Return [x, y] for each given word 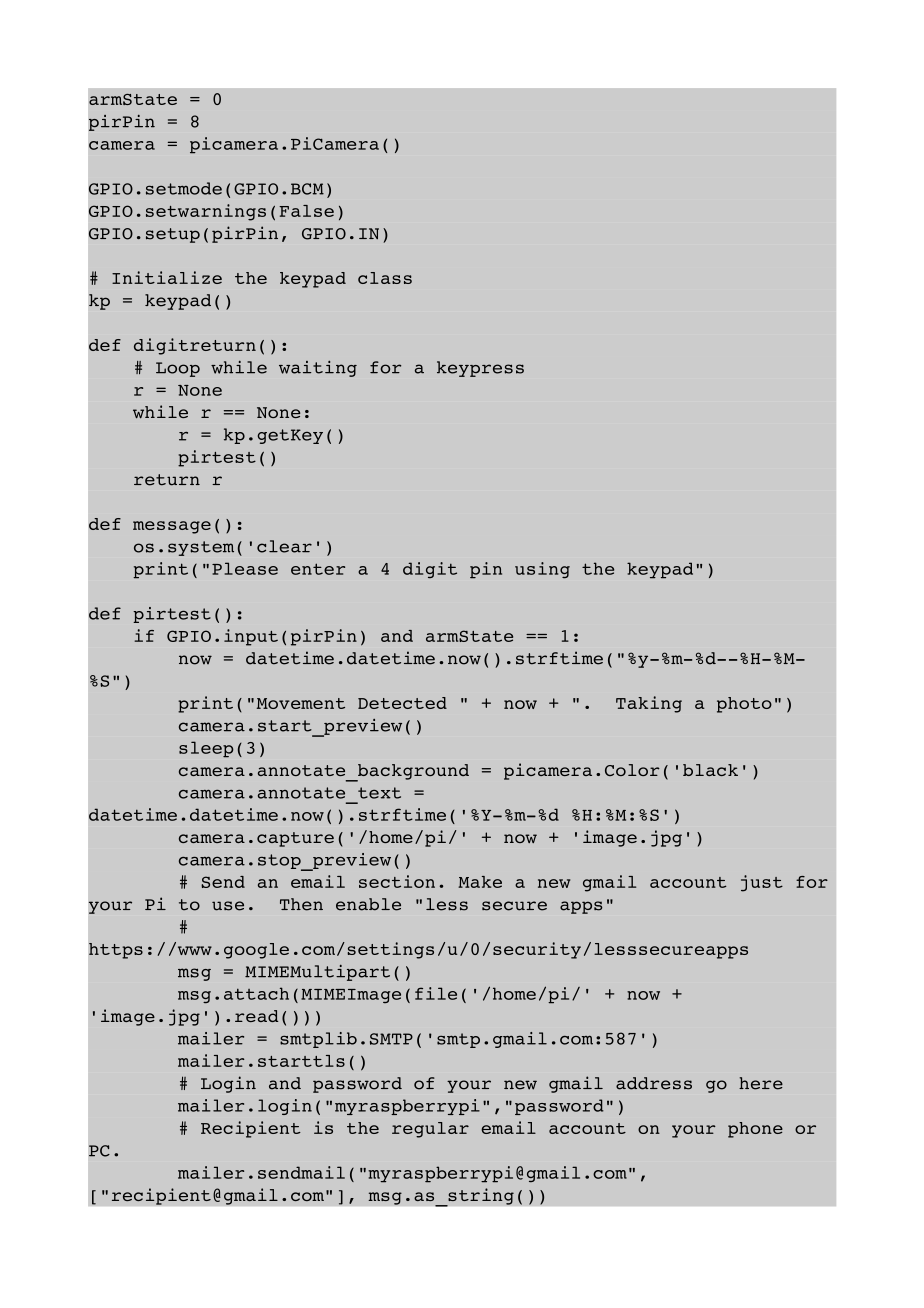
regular [430, 1130]
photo [744, 705]
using [542, 570]
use [228, 906]
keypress [480, 369]
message [172, 527]
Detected [402, 703]
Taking [649, 704]
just [762, 883]
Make [480, 882]
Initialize [167, 277]
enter [318, 569]
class [385, 278]
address [654, 1083]
